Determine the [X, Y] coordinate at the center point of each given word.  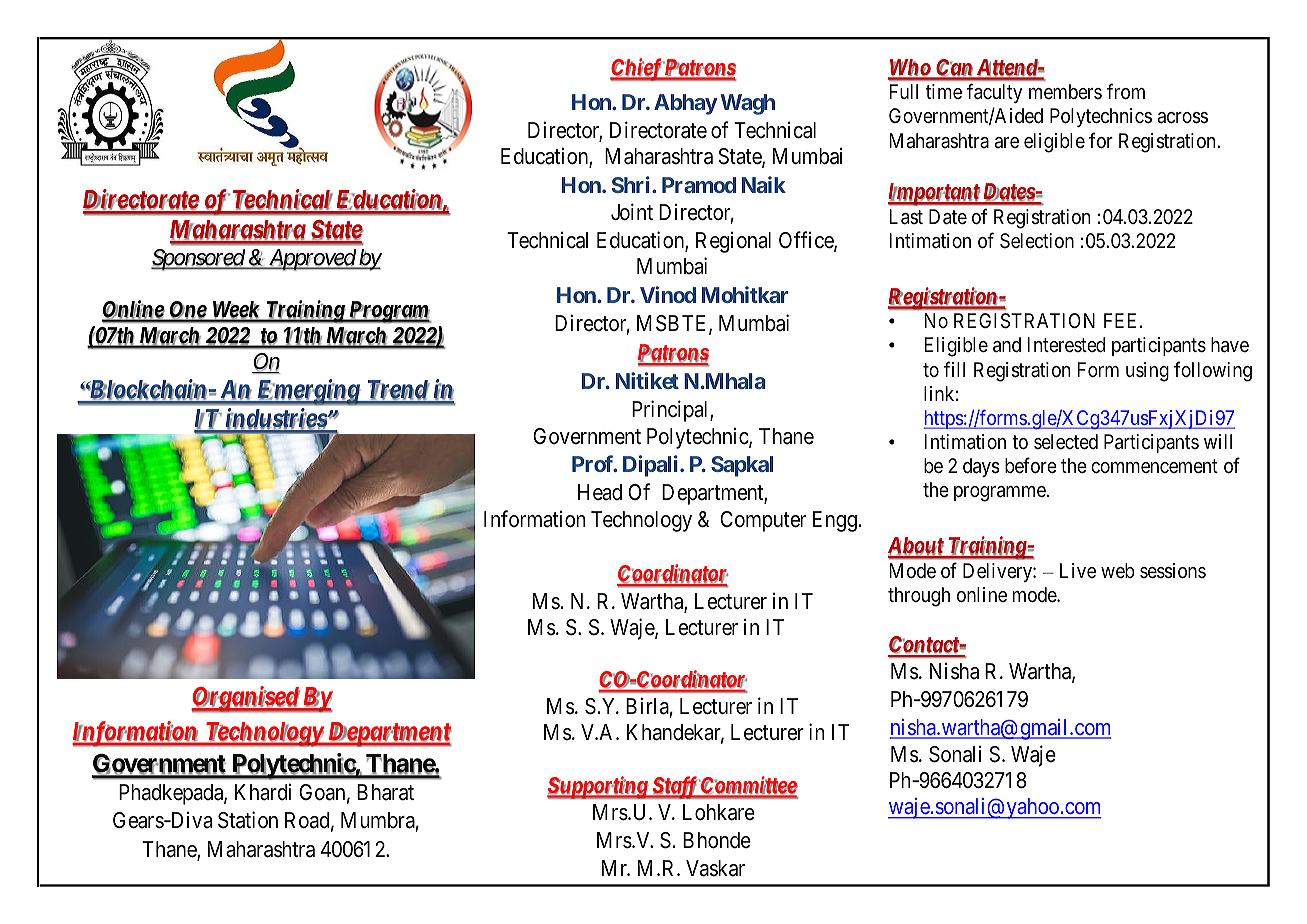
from [1126, 91]
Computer [763, 521]
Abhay [686, 104]
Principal [671, 411]
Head [600, 492]
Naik [764, 184]
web [1118, 570]
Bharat [385, 792]
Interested [1066, 344]
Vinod [668, 294]
